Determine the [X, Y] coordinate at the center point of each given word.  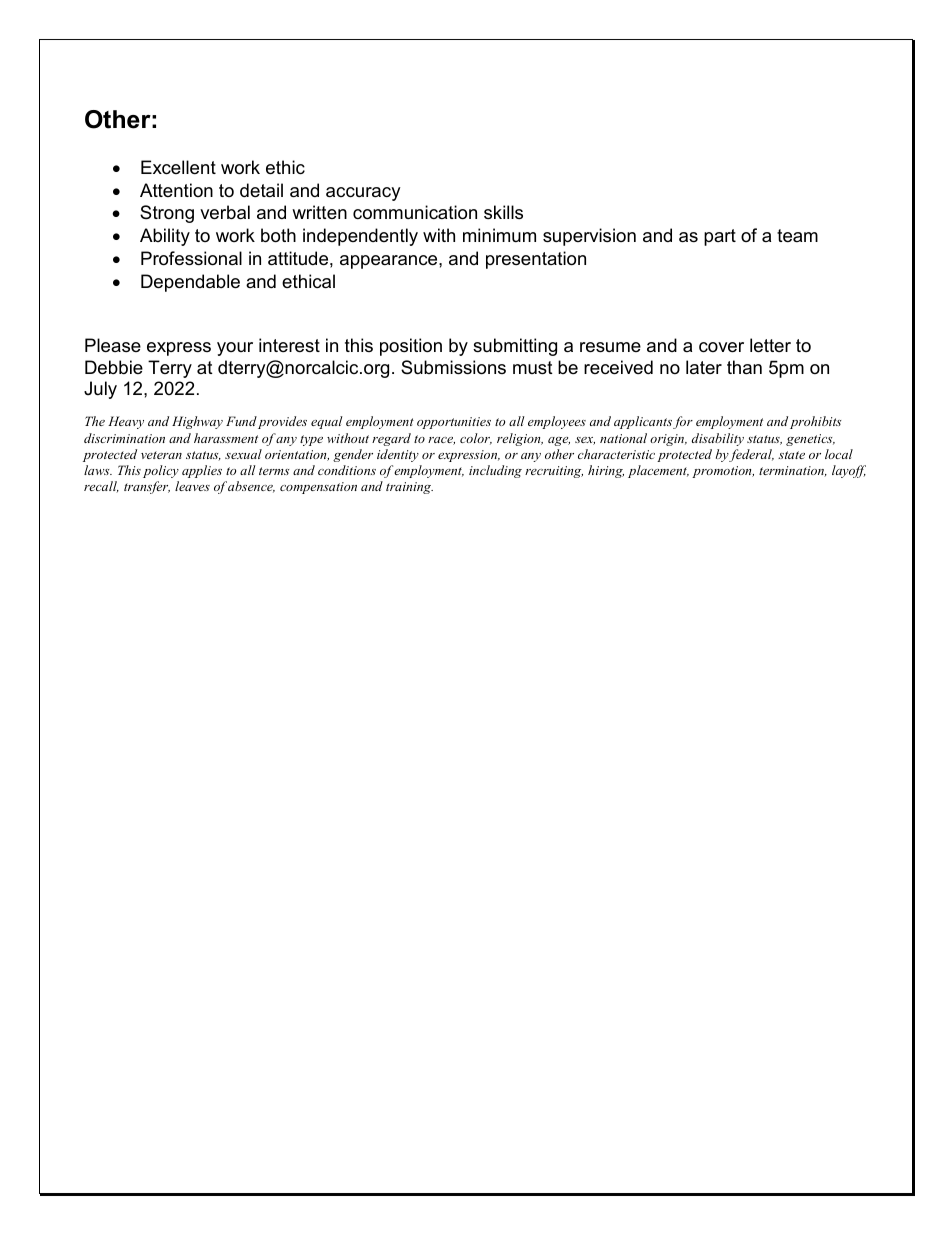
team [797, 236]
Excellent [178, 167]
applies [202, 471]
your [235, 349]
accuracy [363, 194]
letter [770, 345]
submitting [515, 347]
